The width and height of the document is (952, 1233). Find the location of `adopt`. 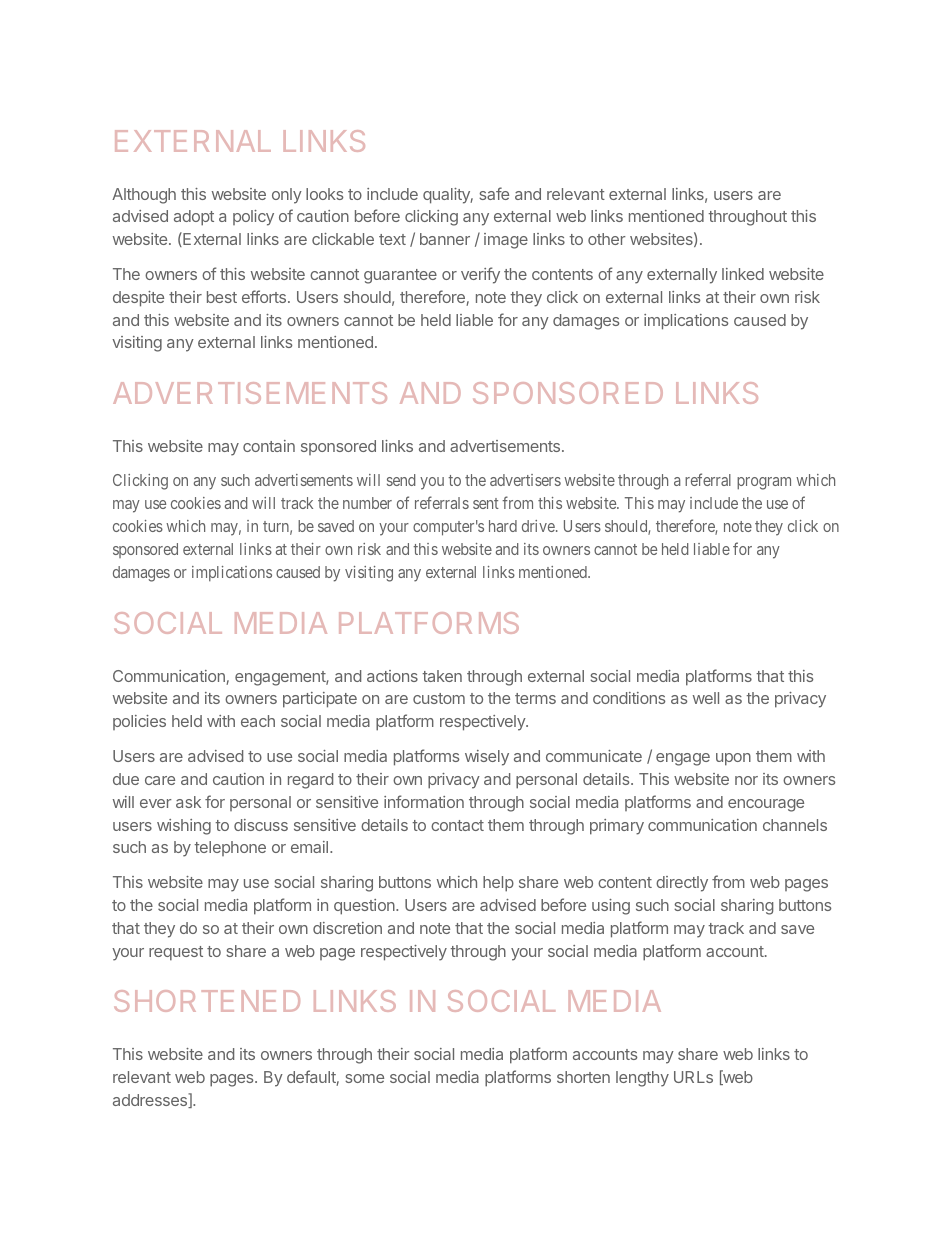

adopt is located at coordinates (194, 218).
